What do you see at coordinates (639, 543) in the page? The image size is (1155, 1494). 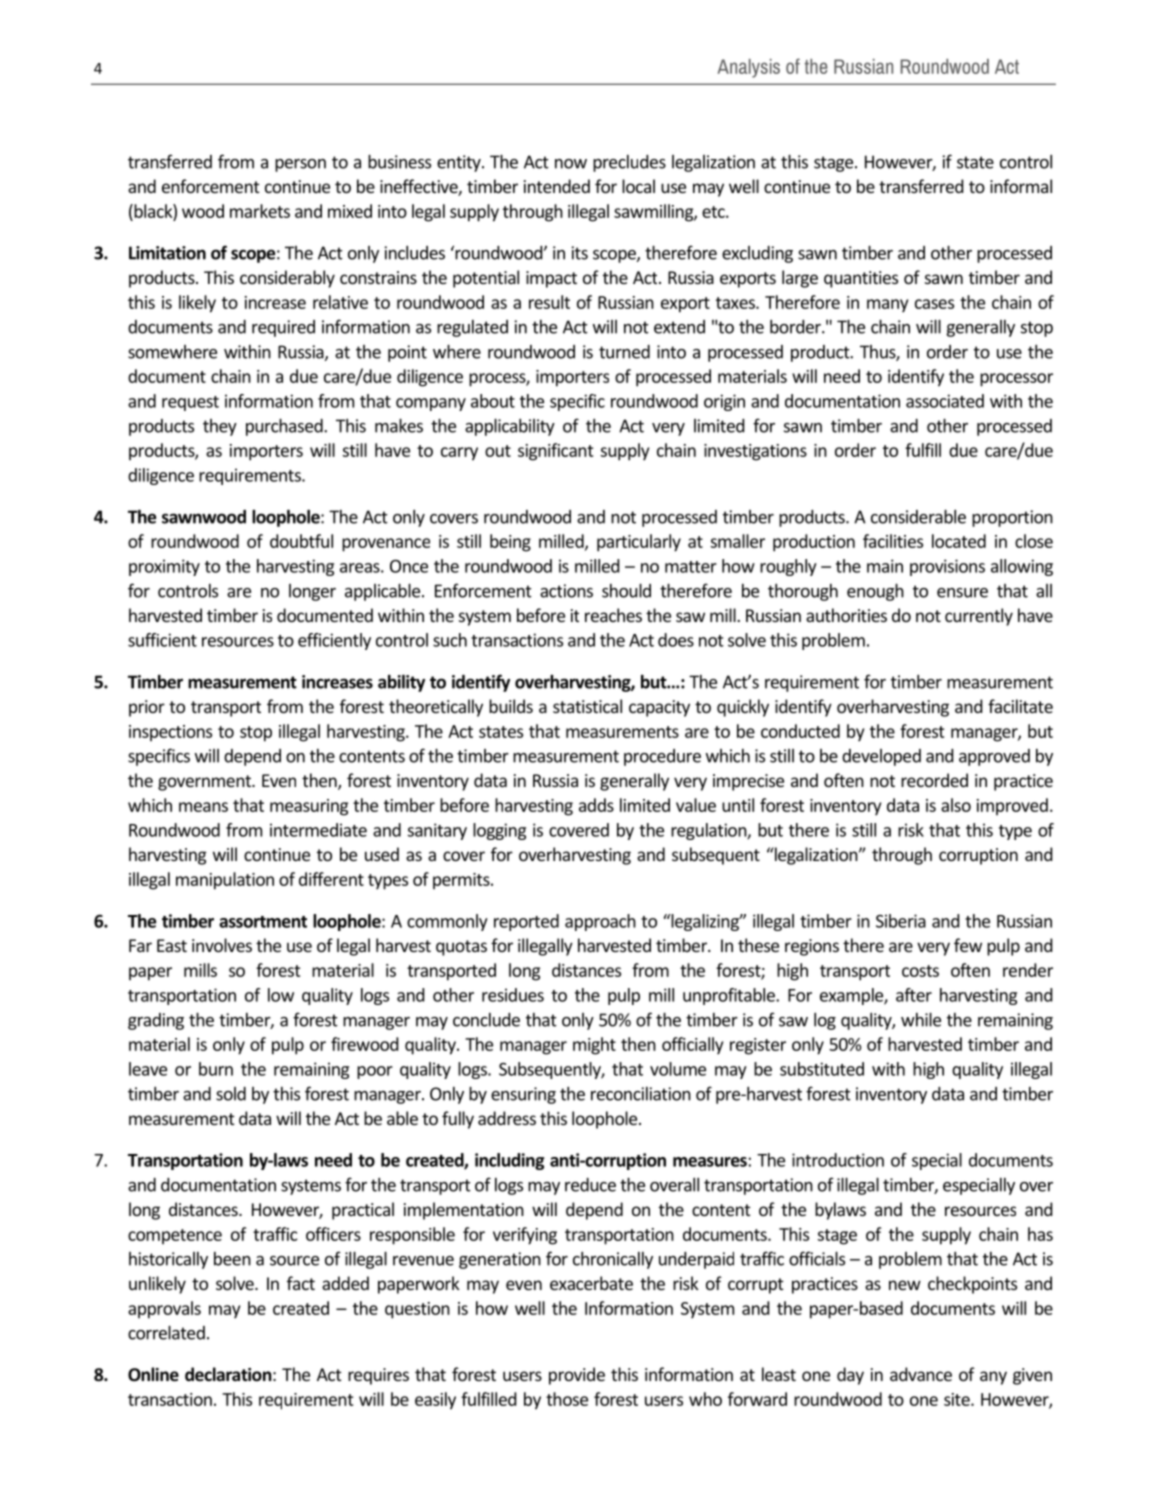 I see `particularly` at bounding box center [639, 543].
